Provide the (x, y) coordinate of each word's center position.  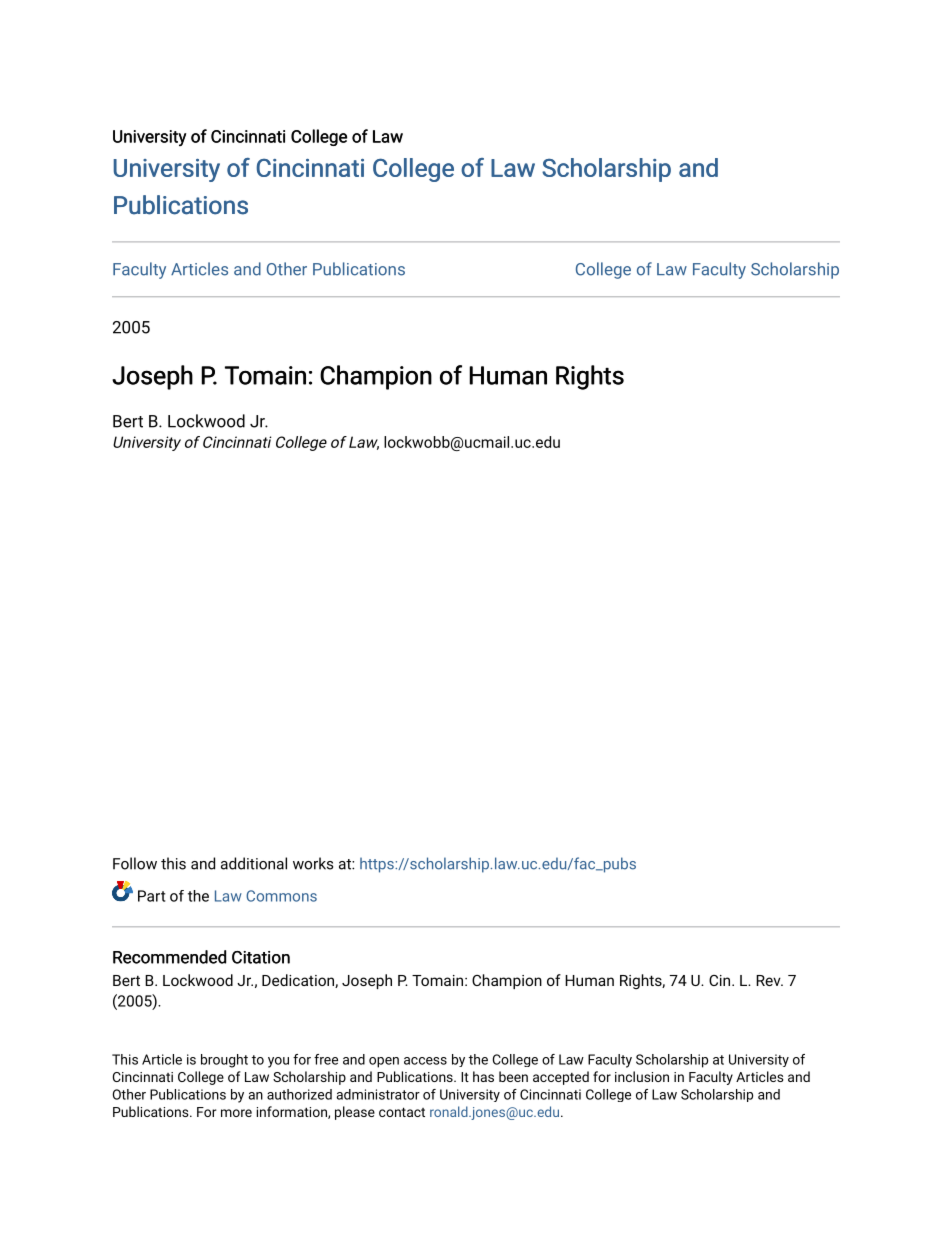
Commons (281, 896)
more (236, 1113)
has (483, 1076)
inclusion (642, 1076)
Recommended (169, 957)
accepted (561, 1078)
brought (224, 1061)
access (425, 1061)
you (278, 1062)
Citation (261, 957)
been (513, 1076)
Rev (769, 980)
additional (254, 863)
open (384, 1062)
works (313, 863)
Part (151, 896)
